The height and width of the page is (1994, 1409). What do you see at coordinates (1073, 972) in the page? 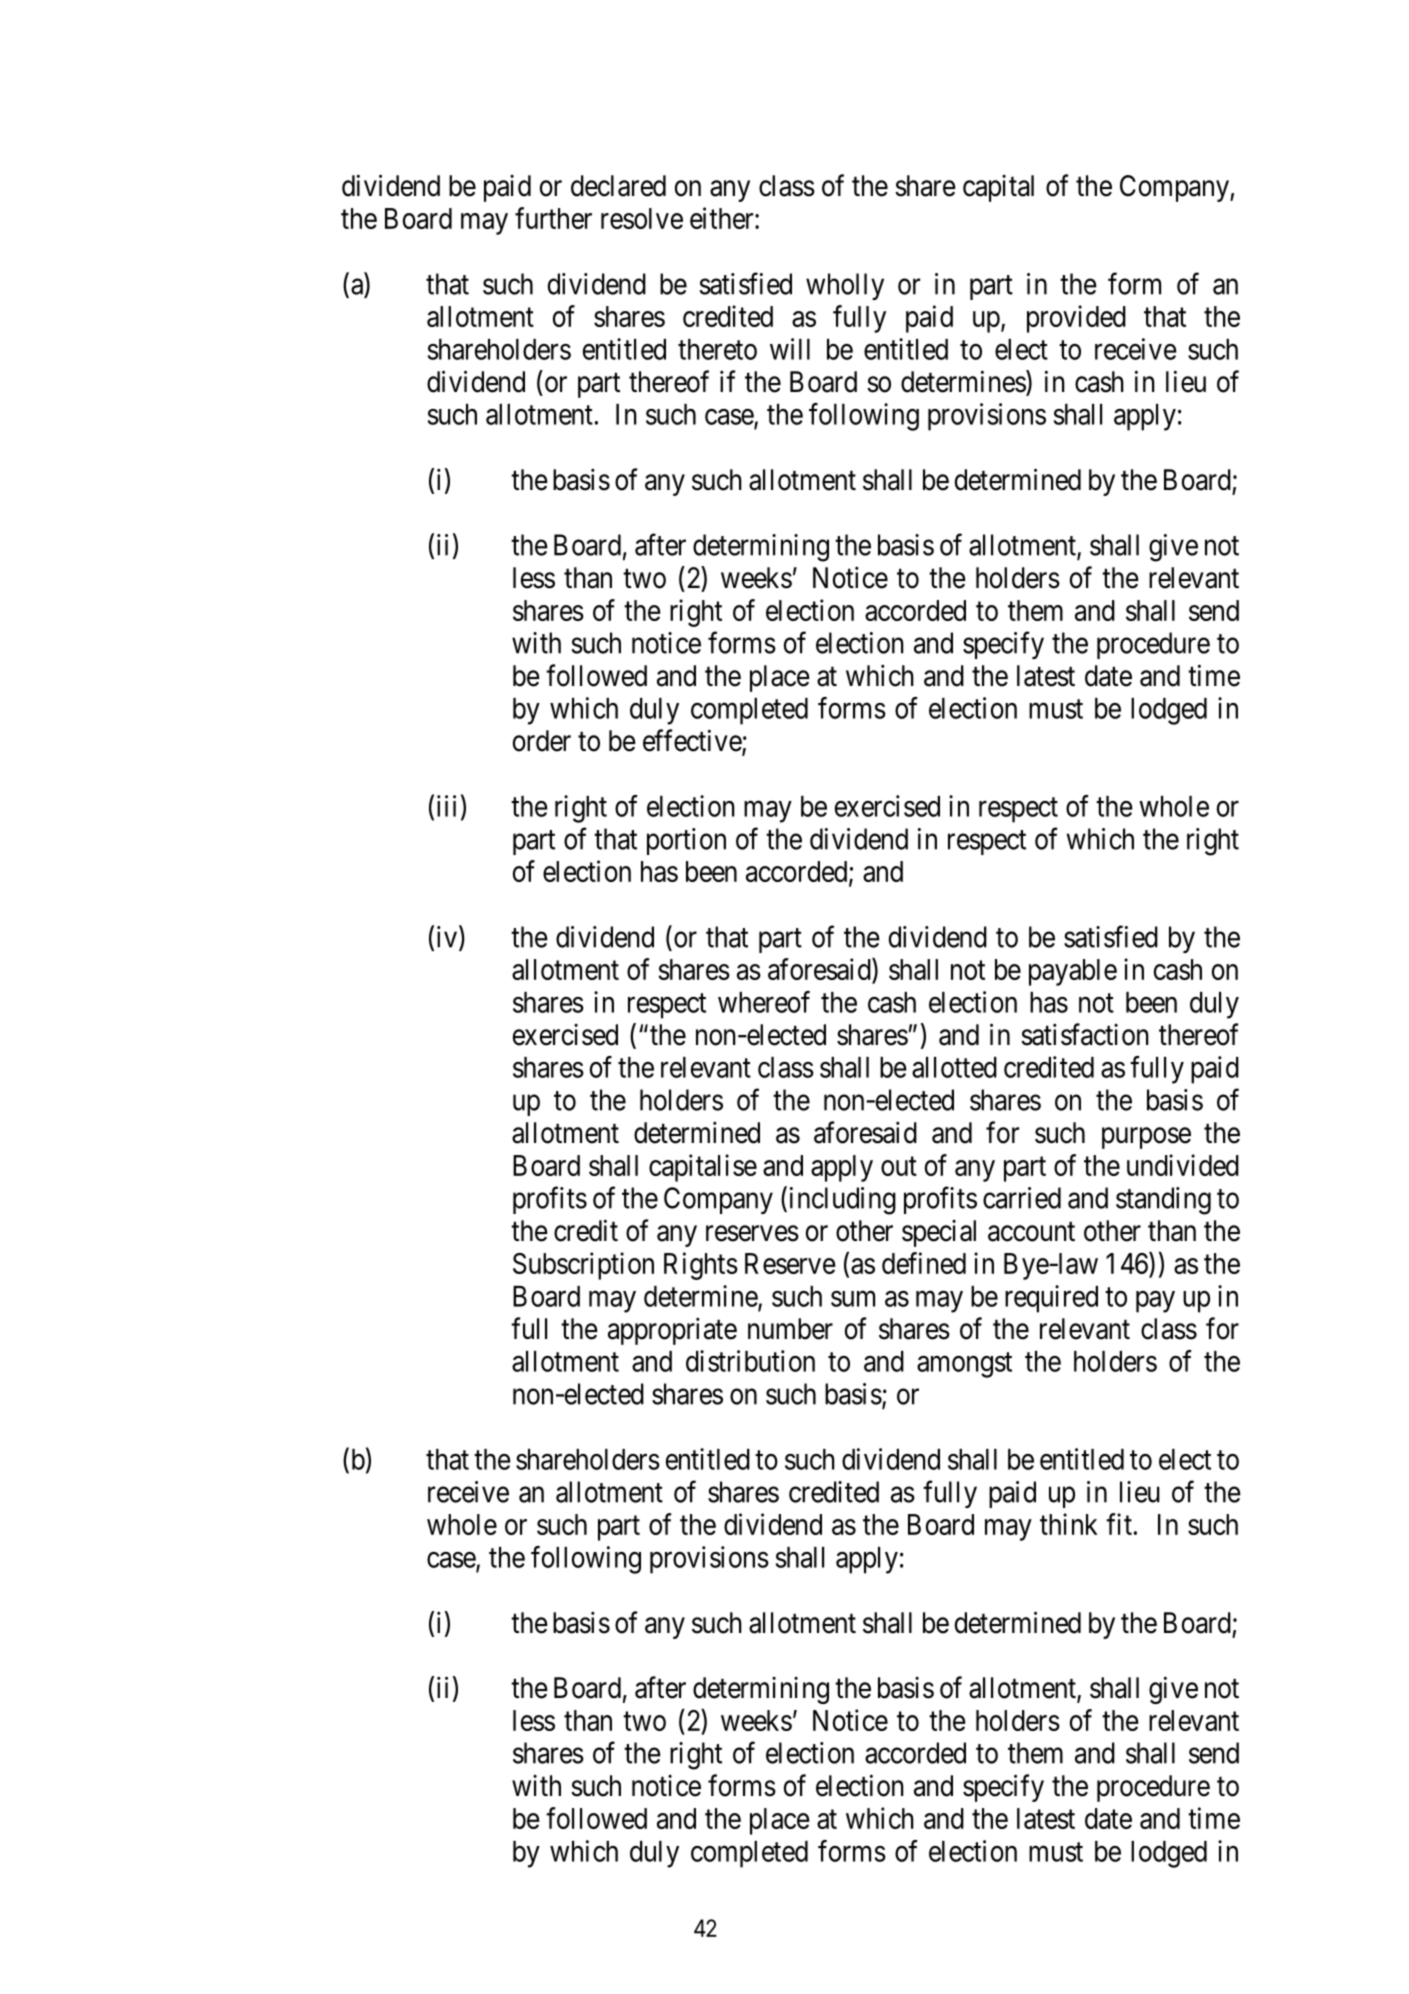
I see `payable` at bounding box center [1073, 972].
